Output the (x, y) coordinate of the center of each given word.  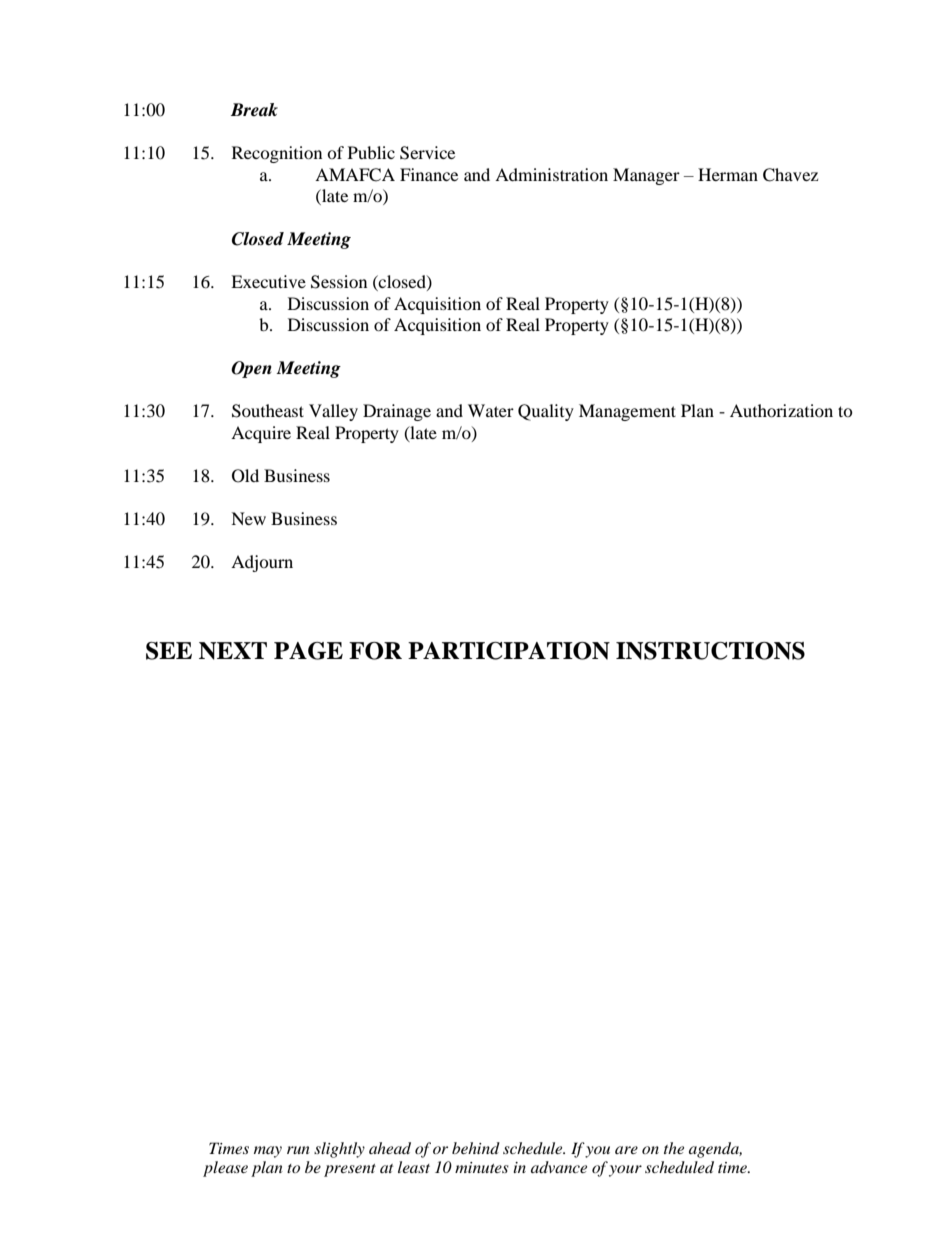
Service (427, 153)
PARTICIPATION (509, 651)
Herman (728, 174)
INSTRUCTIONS (710, 651)
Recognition (277, 154)
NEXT (233, 651)
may (268, 1152)
